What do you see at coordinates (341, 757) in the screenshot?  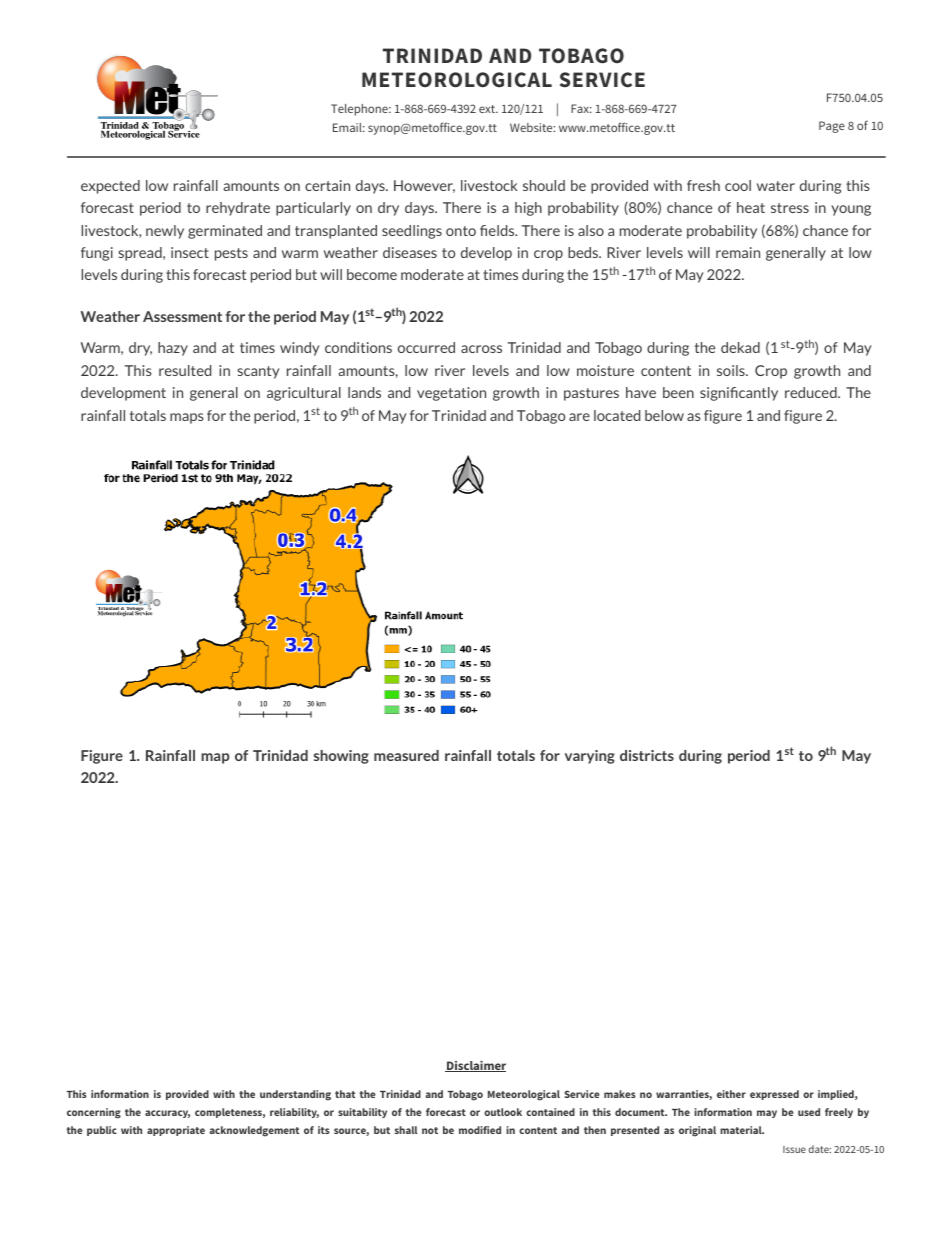 I see `showing` at bounding box center [341, 757].
